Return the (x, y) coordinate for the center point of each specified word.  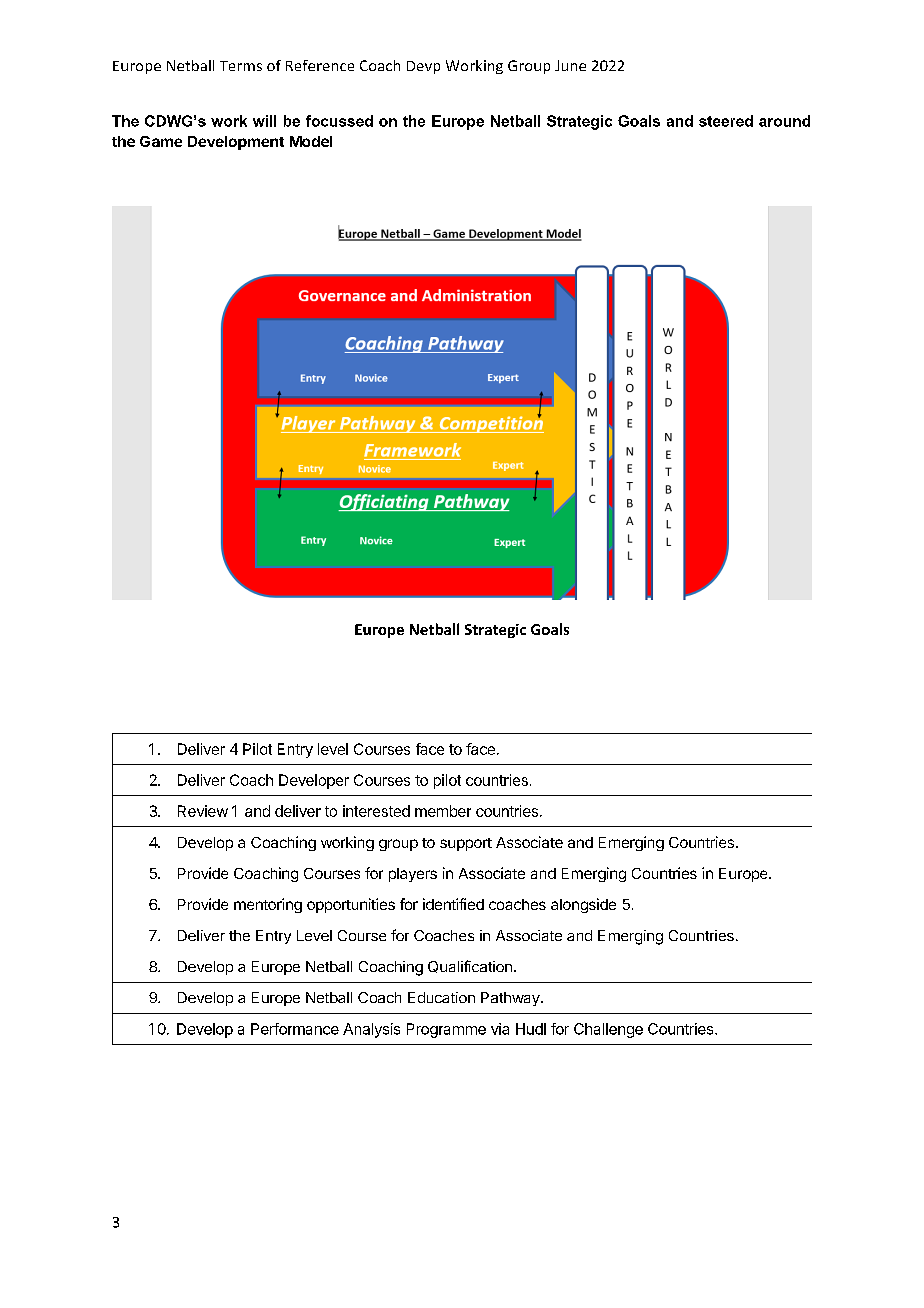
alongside (583, 905)
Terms (241, 66)
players (413, 875)
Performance (295, 1029)
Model (311, 141)
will (264, 121)
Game (161, 141)
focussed (339, 121)
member (443, 811)
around (784, 121)
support (466, 844)
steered (726, 121)
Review (203, 811)
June (570, 65)
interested (376, 811)
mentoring (268, 905)
